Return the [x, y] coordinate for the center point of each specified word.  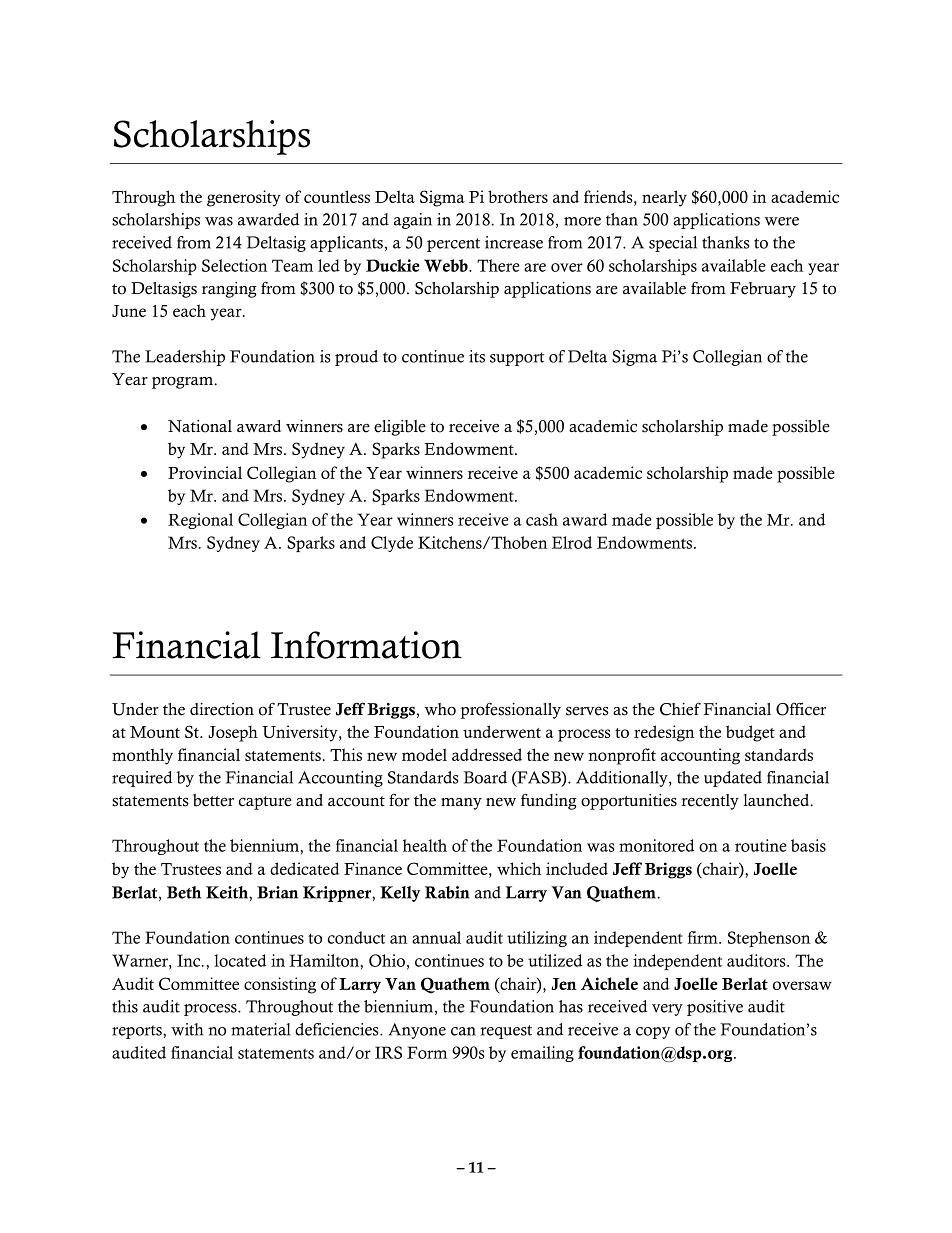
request [506, 1032]
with [187, 1029]
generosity [244, 198]
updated [733, 779]
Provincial [205, 472]
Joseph [233, 734]
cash [542, 519]
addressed [487, 754]
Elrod [572, 542]
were [781, 221]
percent [453, 245]
